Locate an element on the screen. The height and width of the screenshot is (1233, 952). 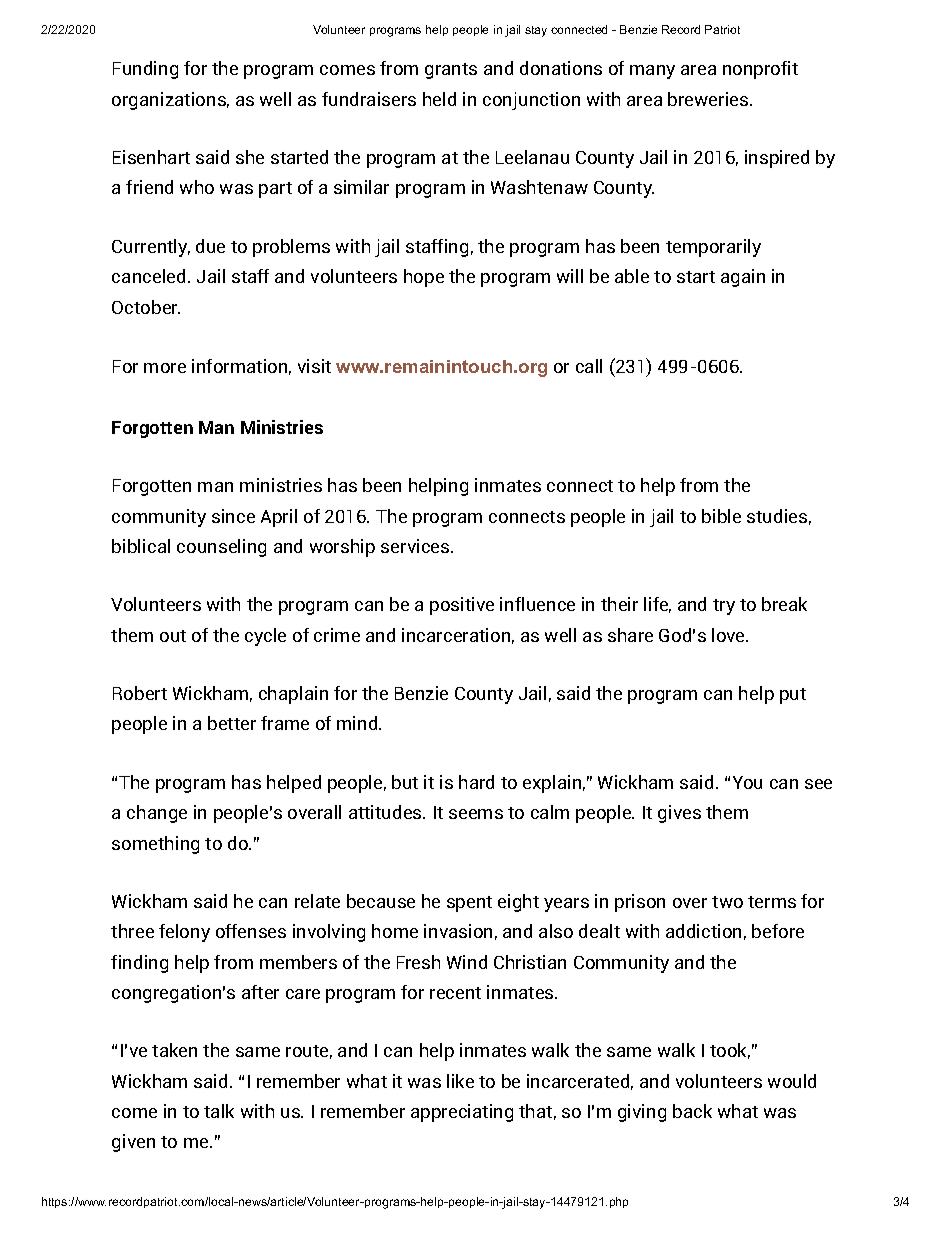
talk is located at coordinates (219, 1111).
